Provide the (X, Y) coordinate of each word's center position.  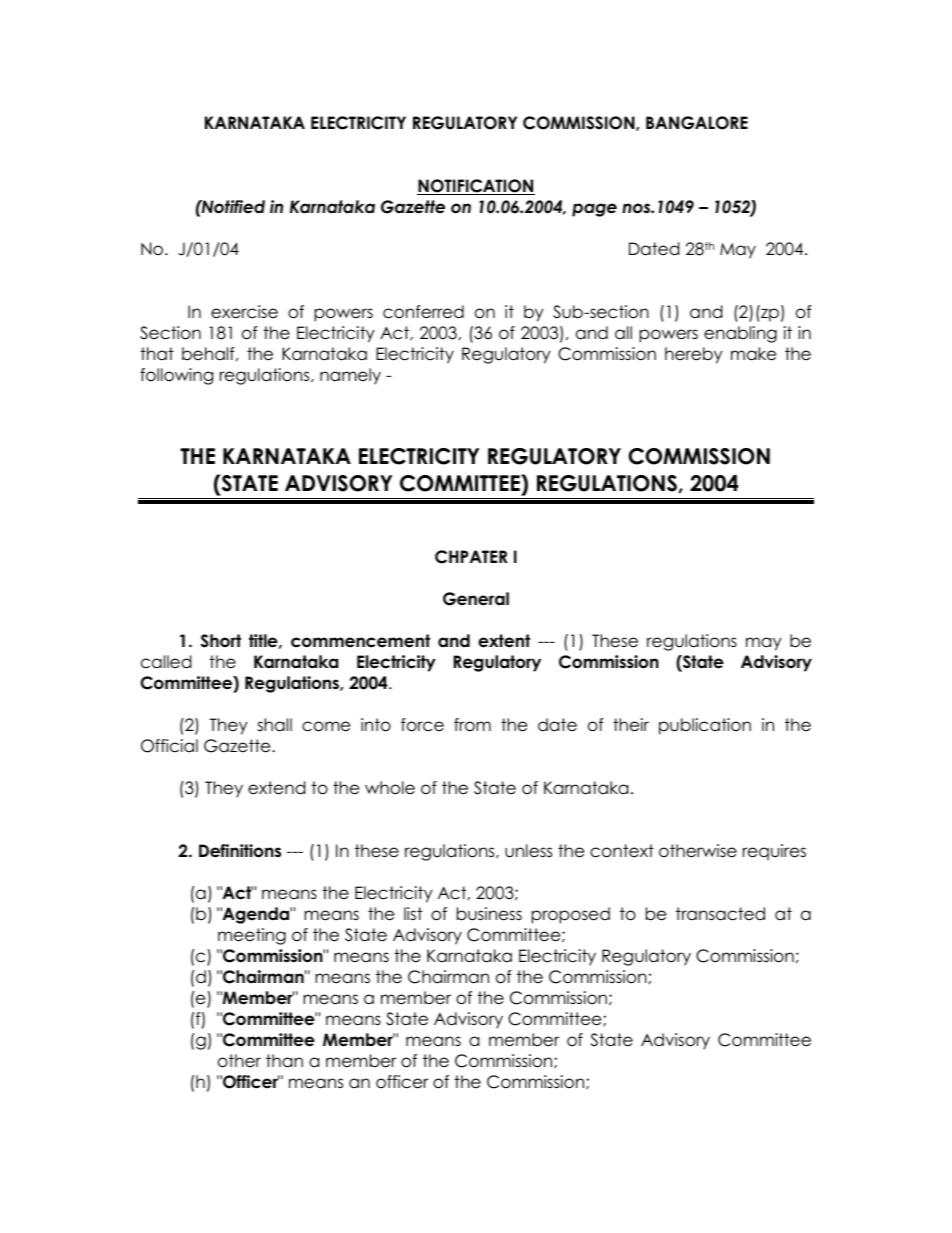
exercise (244, 312)
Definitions (240, 851)
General (476, 599)
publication (705, 726)
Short (221, 641)
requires (774, 852)
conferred (423, 312)
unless (528, 851)
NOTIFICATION (476, 187)
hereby (694, 355)
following (176, 376)
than (284, 1061)
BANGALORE (697, 123)
